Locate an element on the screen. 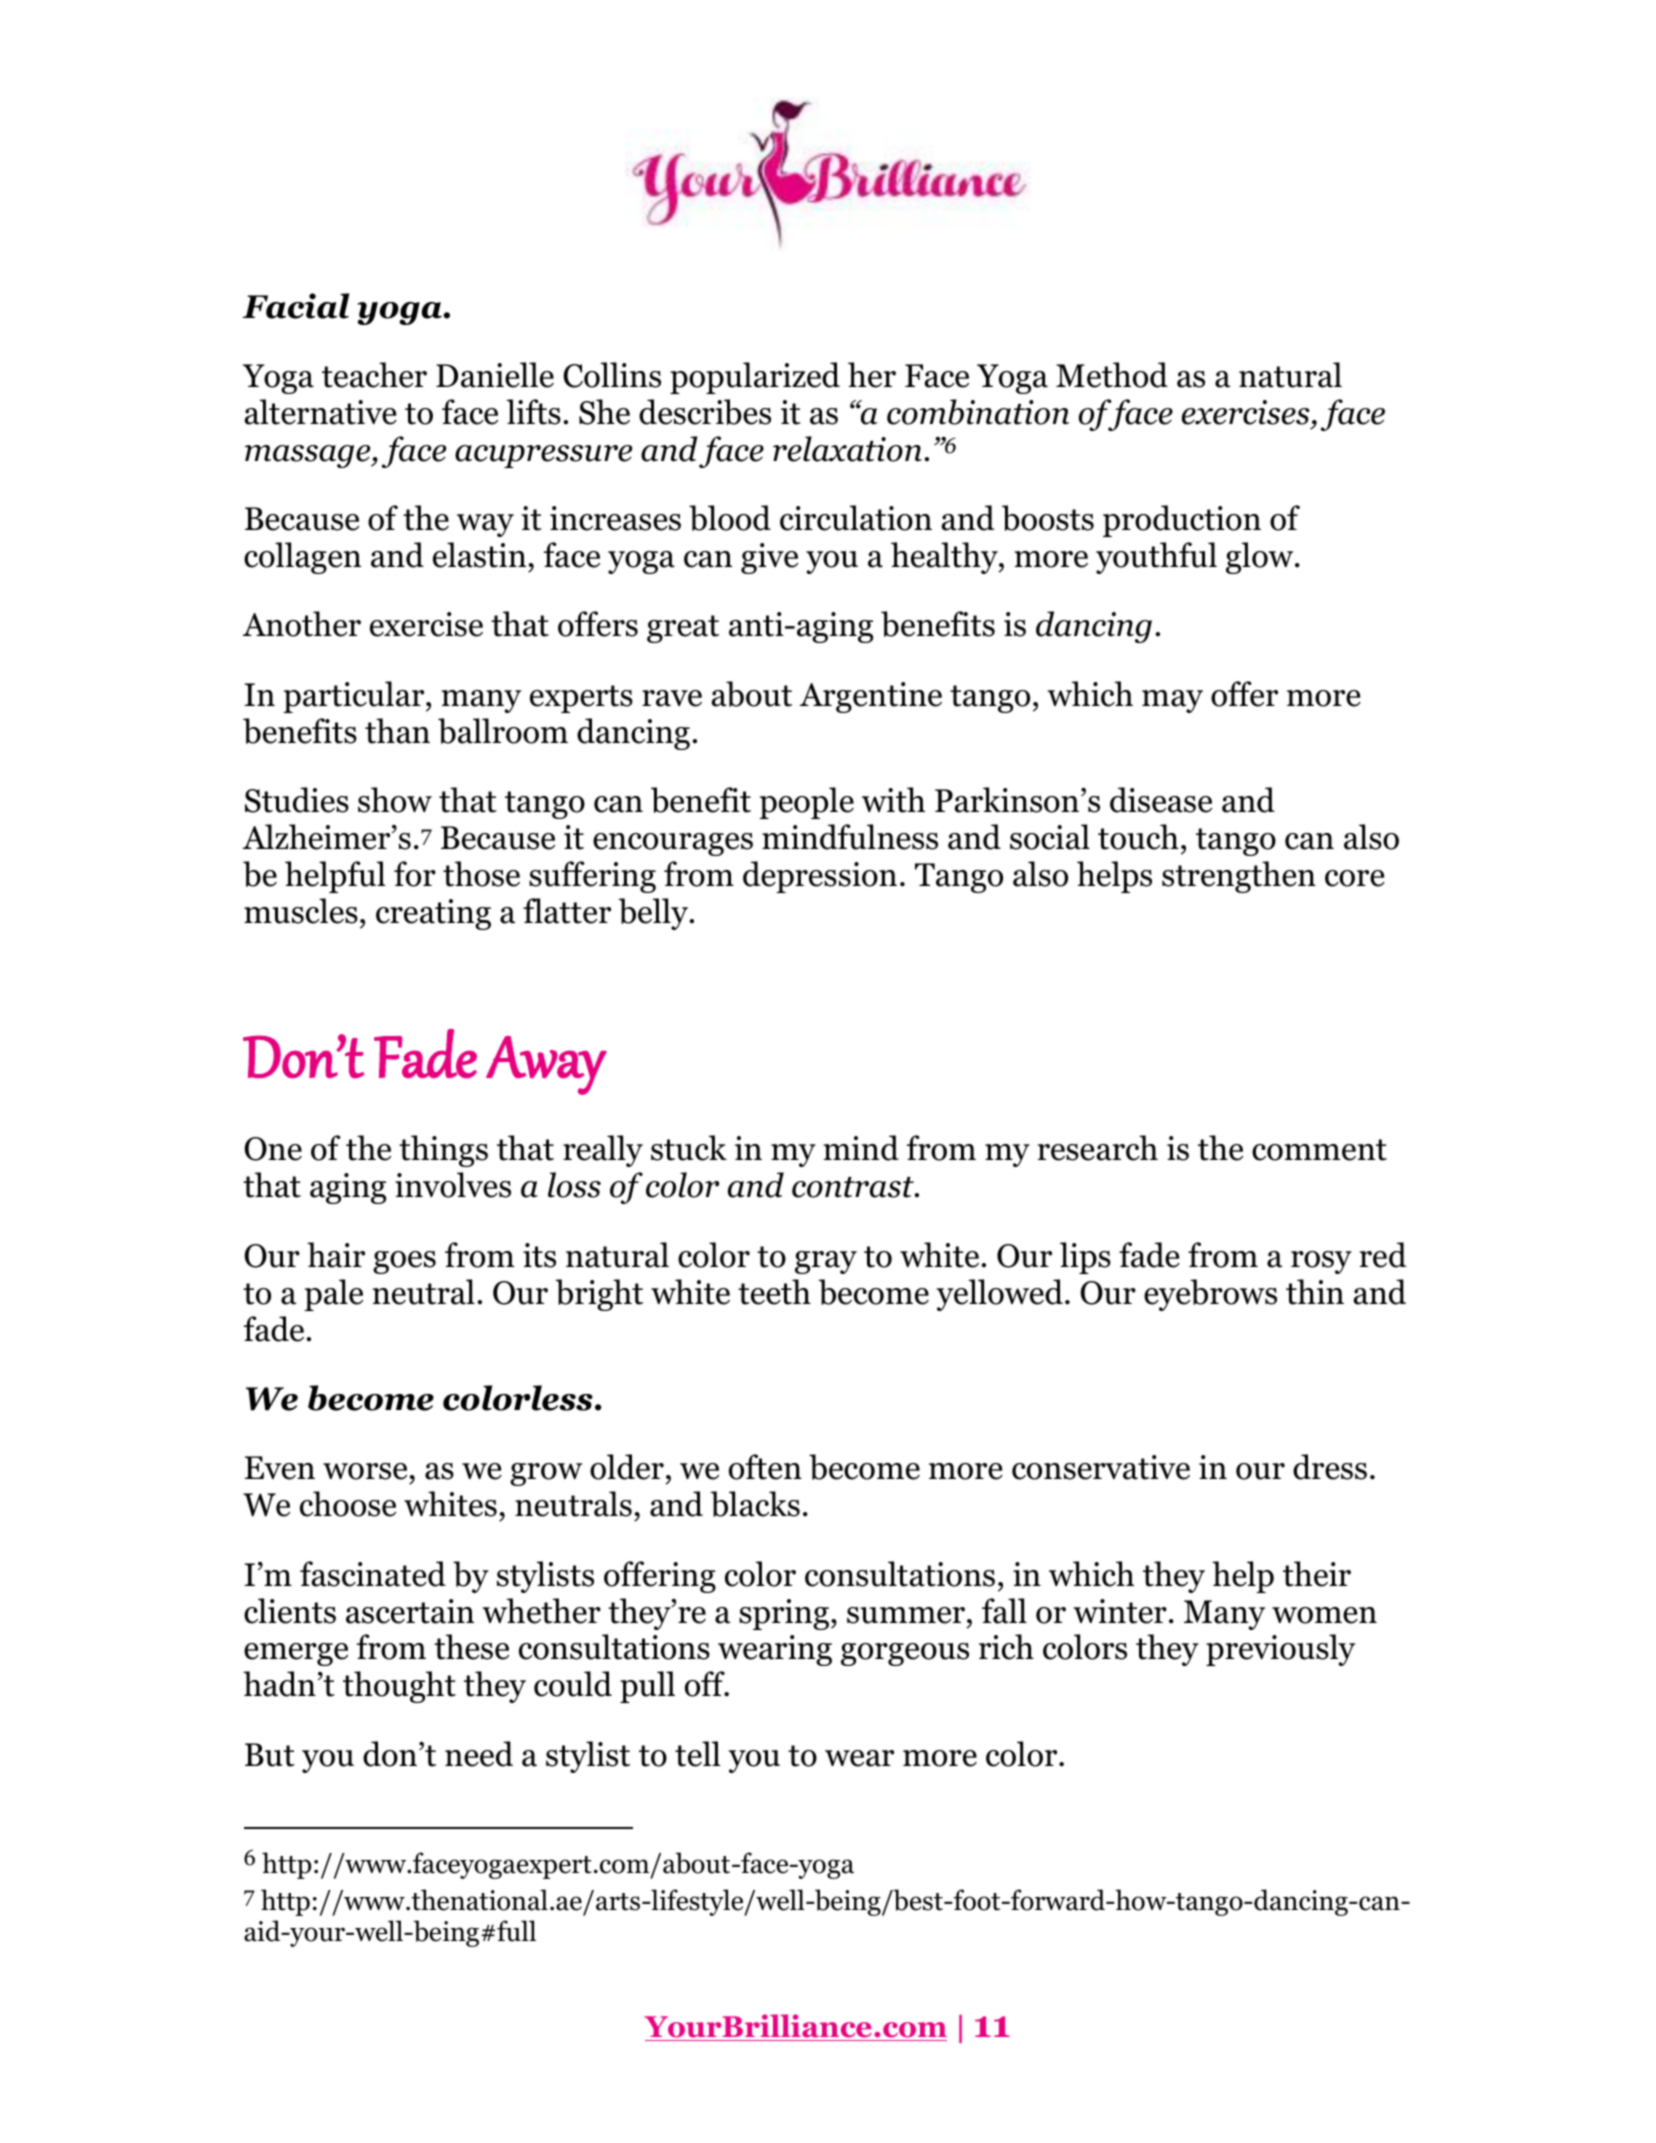  stuck is located at coordinates (689, 1148).
